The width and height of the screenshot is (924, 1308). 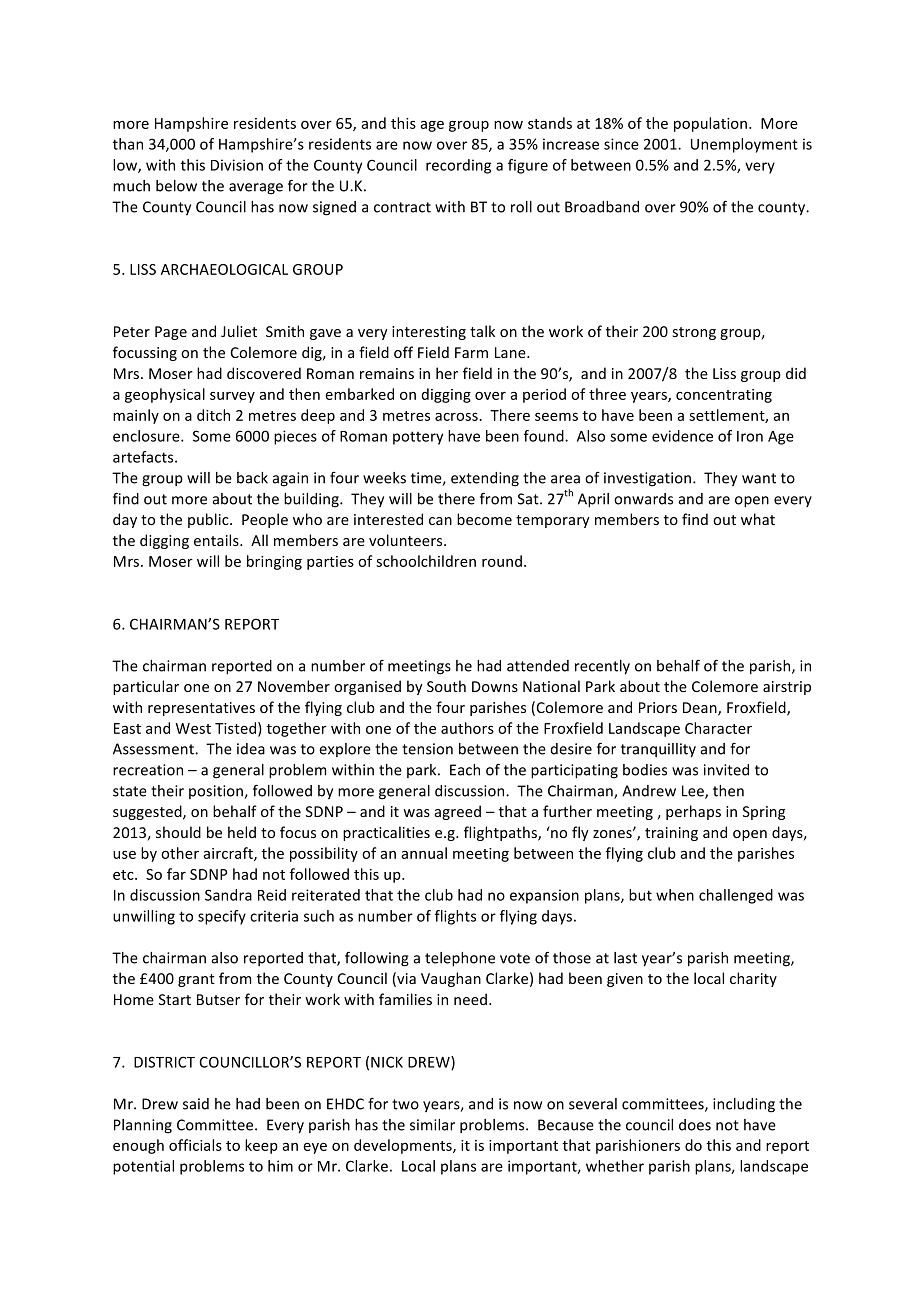 I want to click on recording, so click(x=458, y=166).
